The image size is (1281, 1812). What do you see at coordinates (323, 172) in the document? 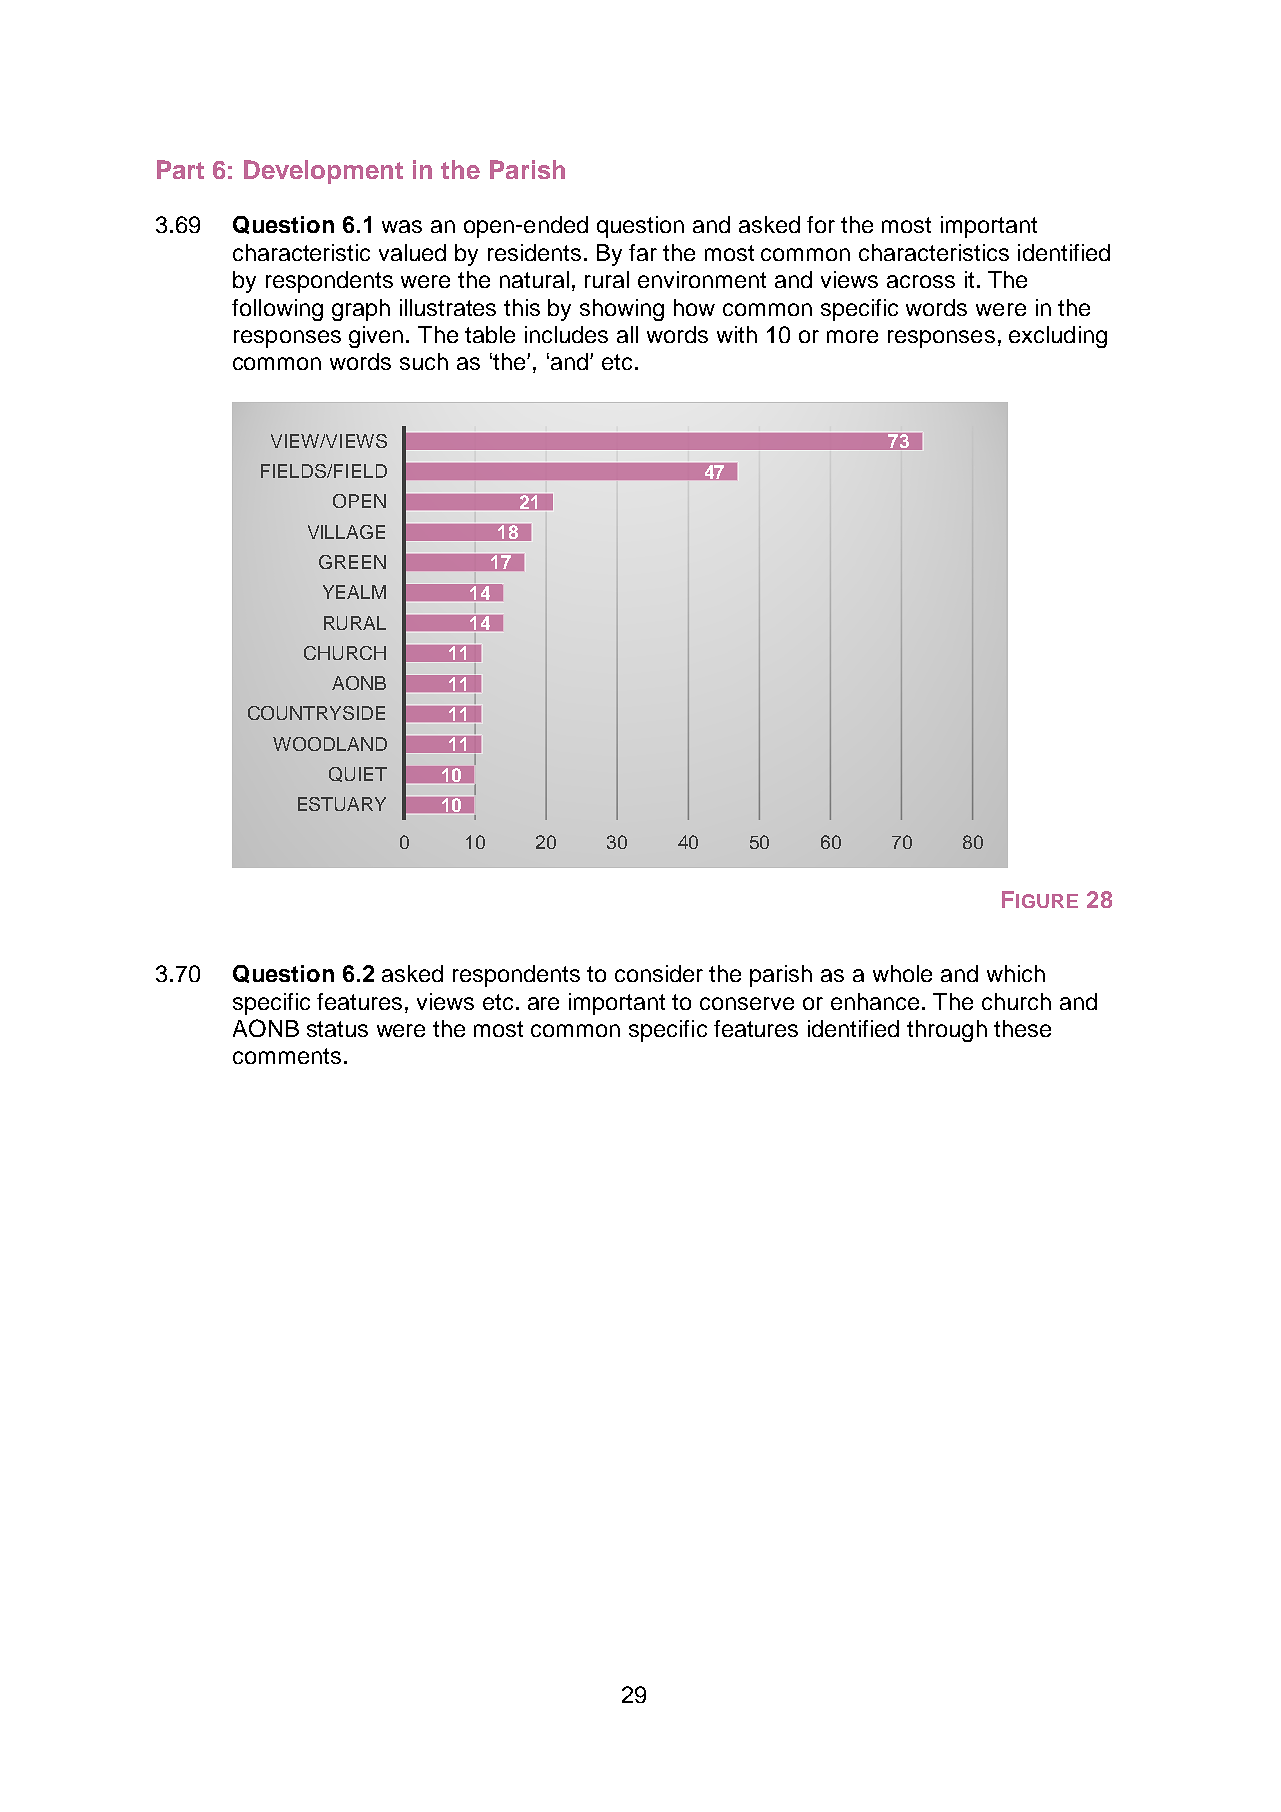
I see `Development` at bounding box center [323, 172].
